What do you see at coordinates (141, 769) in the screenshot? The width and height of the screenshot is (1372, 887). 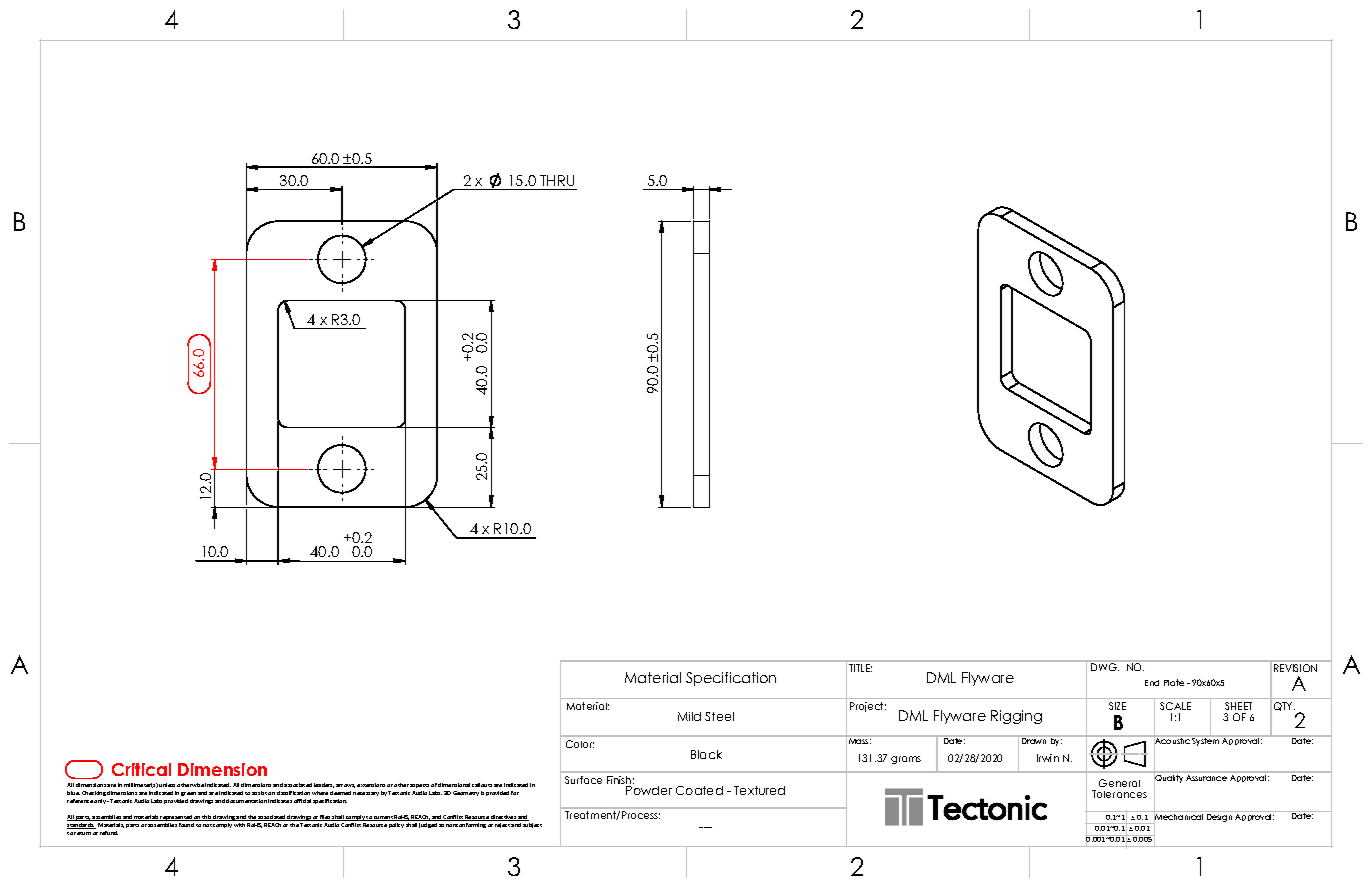 I see `Critical` at bounding box center [141, 769].
